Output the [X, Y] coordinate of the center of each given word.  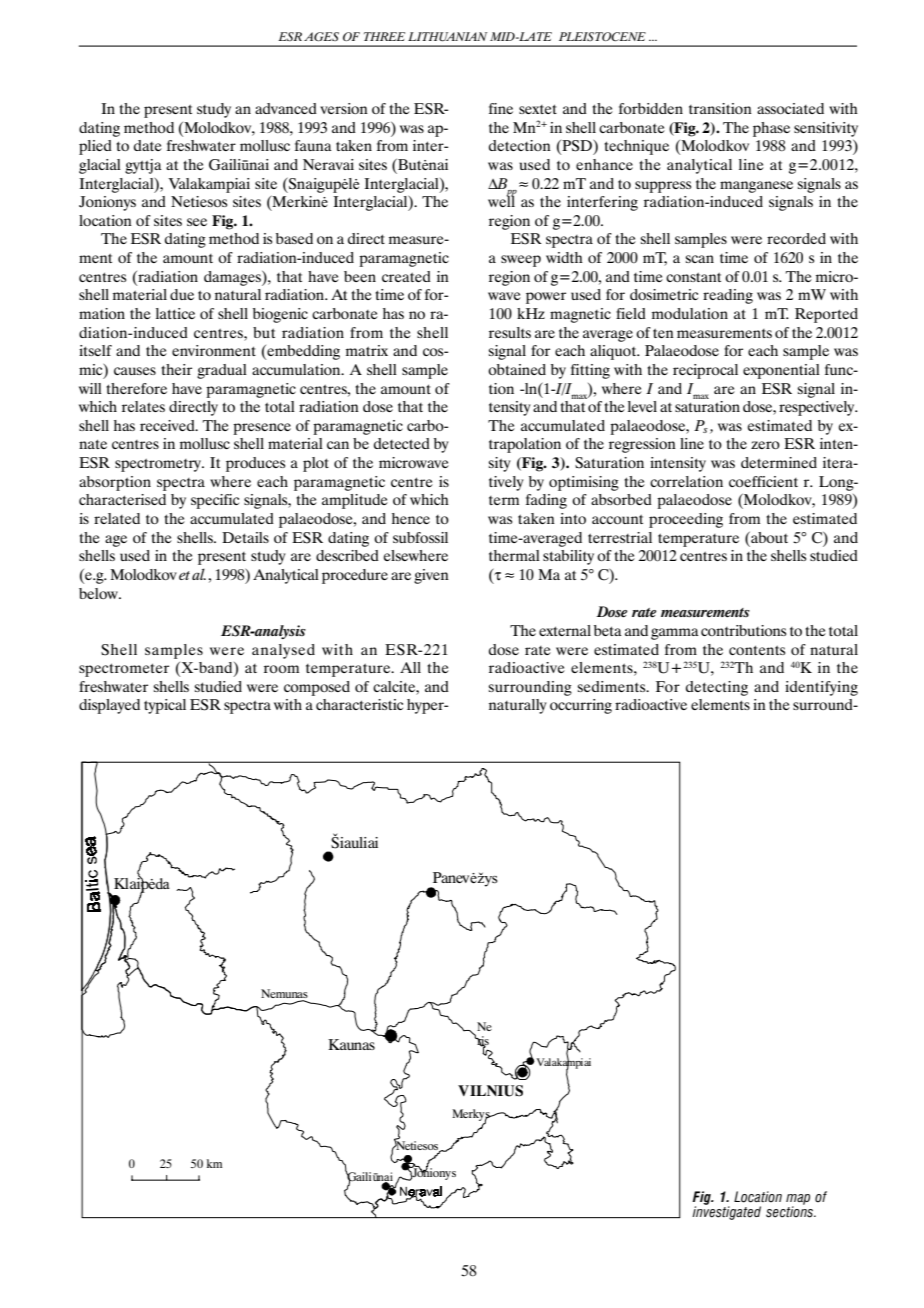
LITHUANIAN [447, 37]
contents [757, 650]
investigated [726, 1212]
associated [790, 108]
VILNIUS [490, 1091]
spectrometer [124, 670]
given [431, 576]
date [148, 145]
